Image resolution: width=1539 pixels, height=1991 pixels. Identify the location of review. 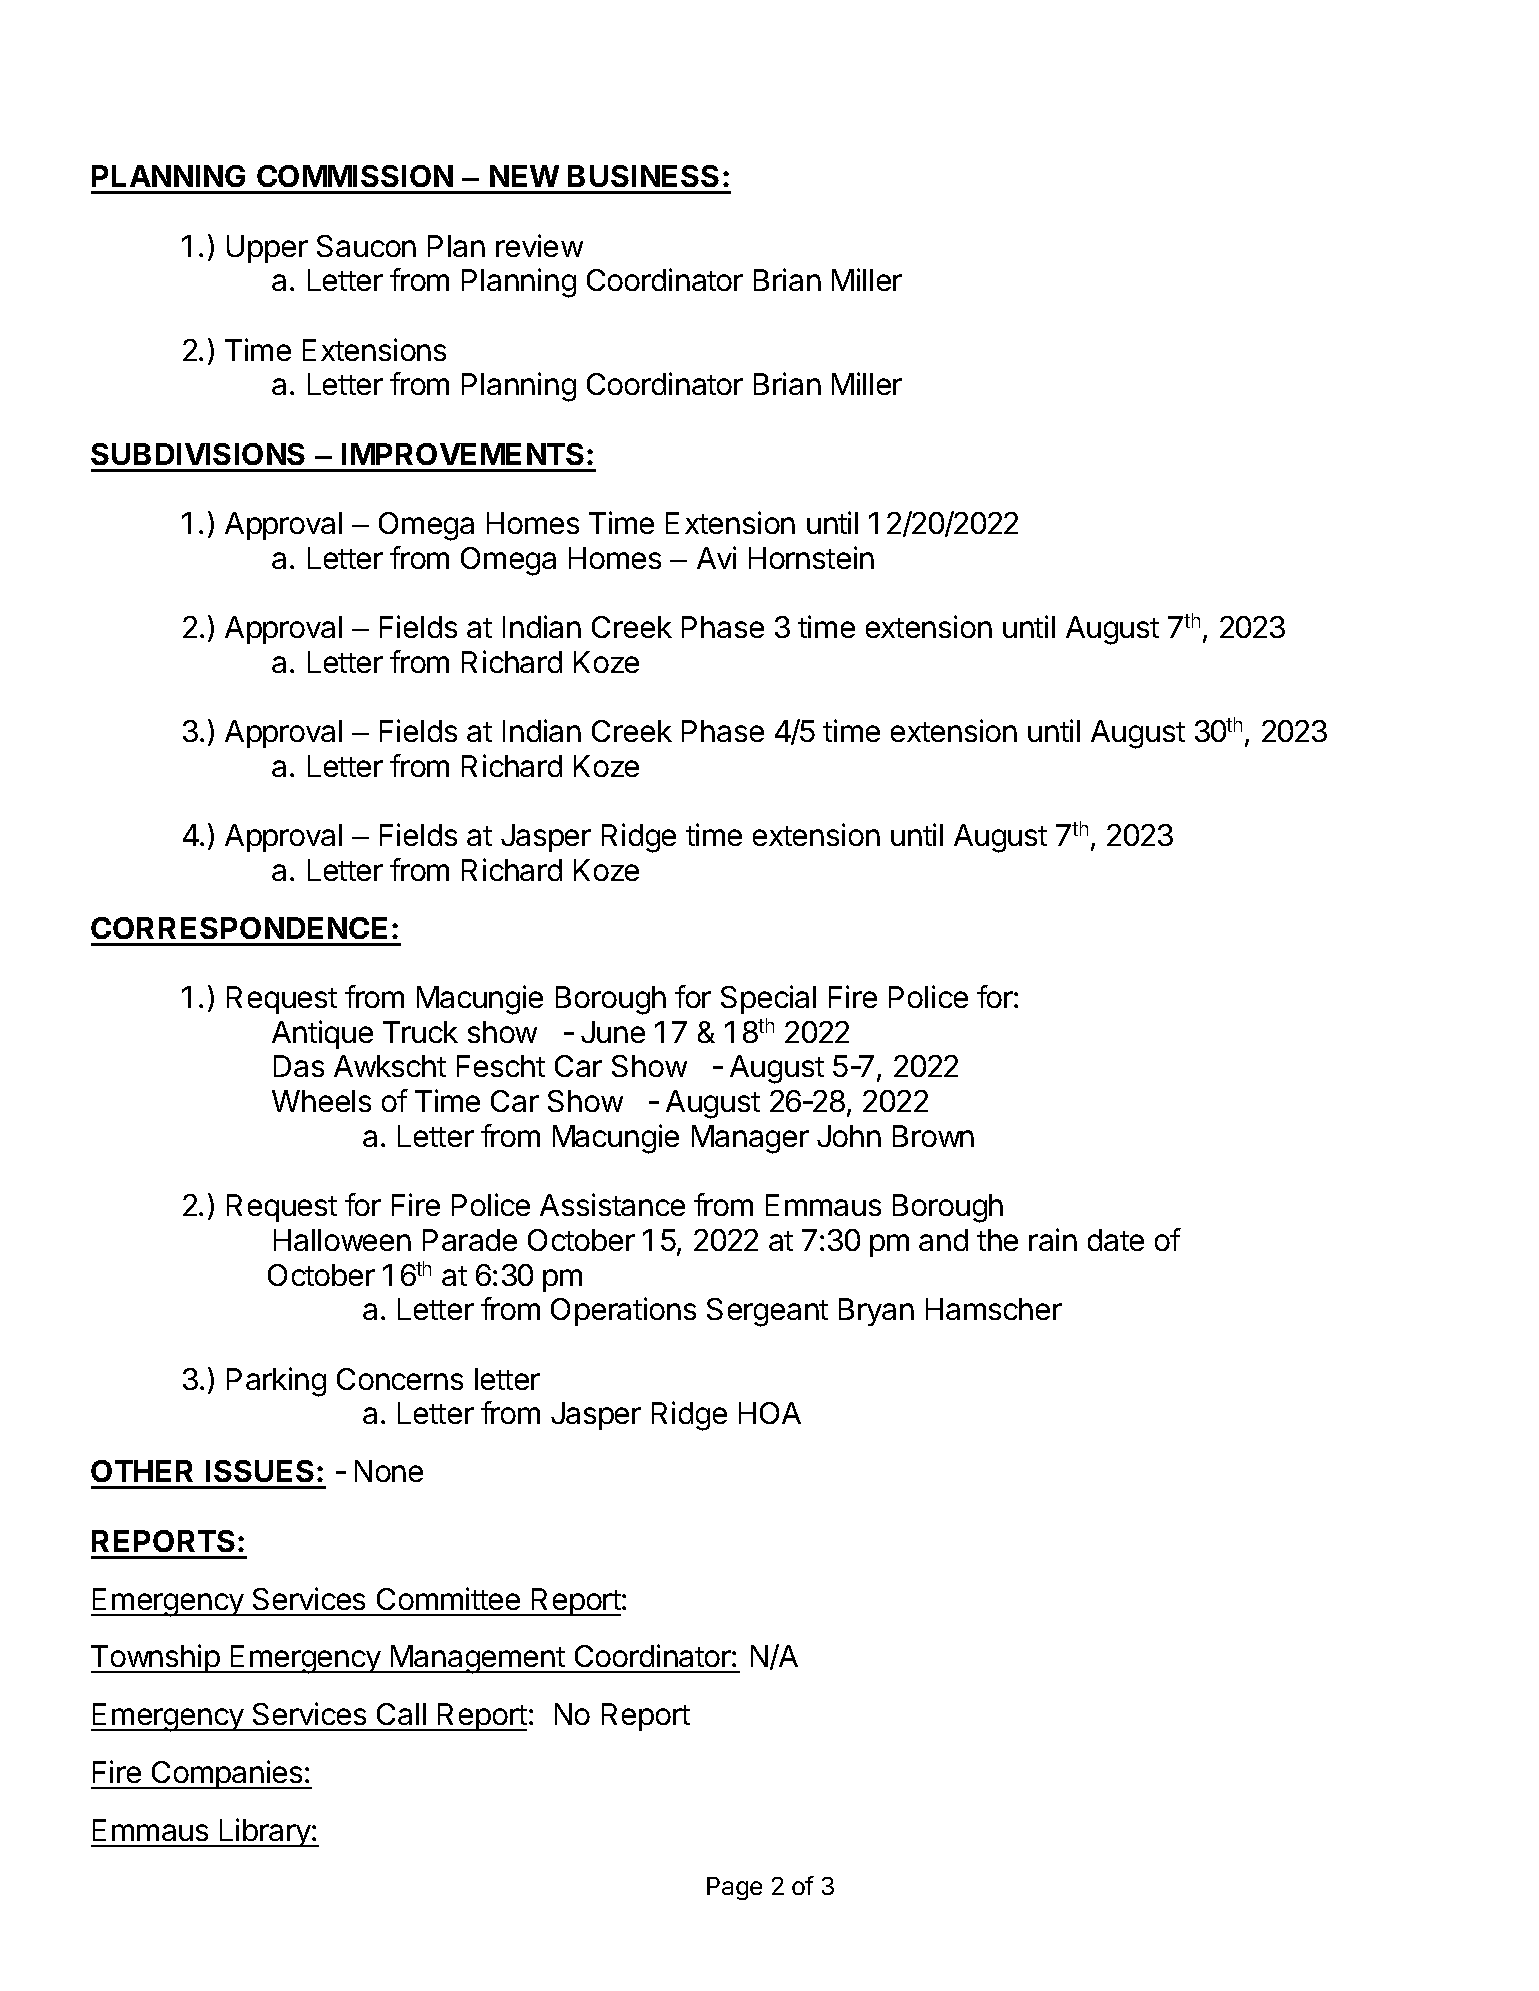
(539, 245).
